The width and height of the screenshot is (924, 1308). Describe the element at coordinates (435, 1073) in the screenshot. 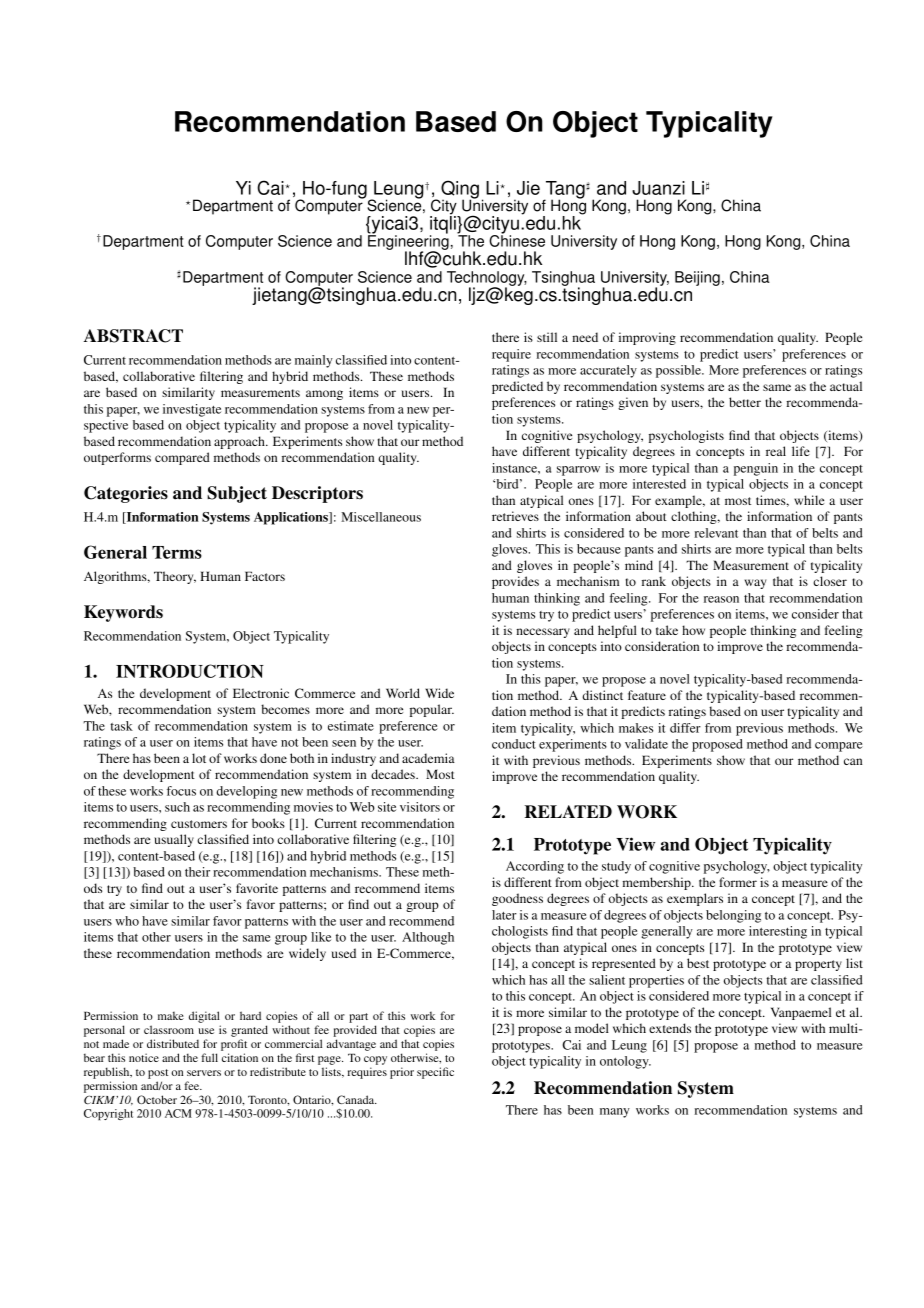

I see `specific` at that location.
